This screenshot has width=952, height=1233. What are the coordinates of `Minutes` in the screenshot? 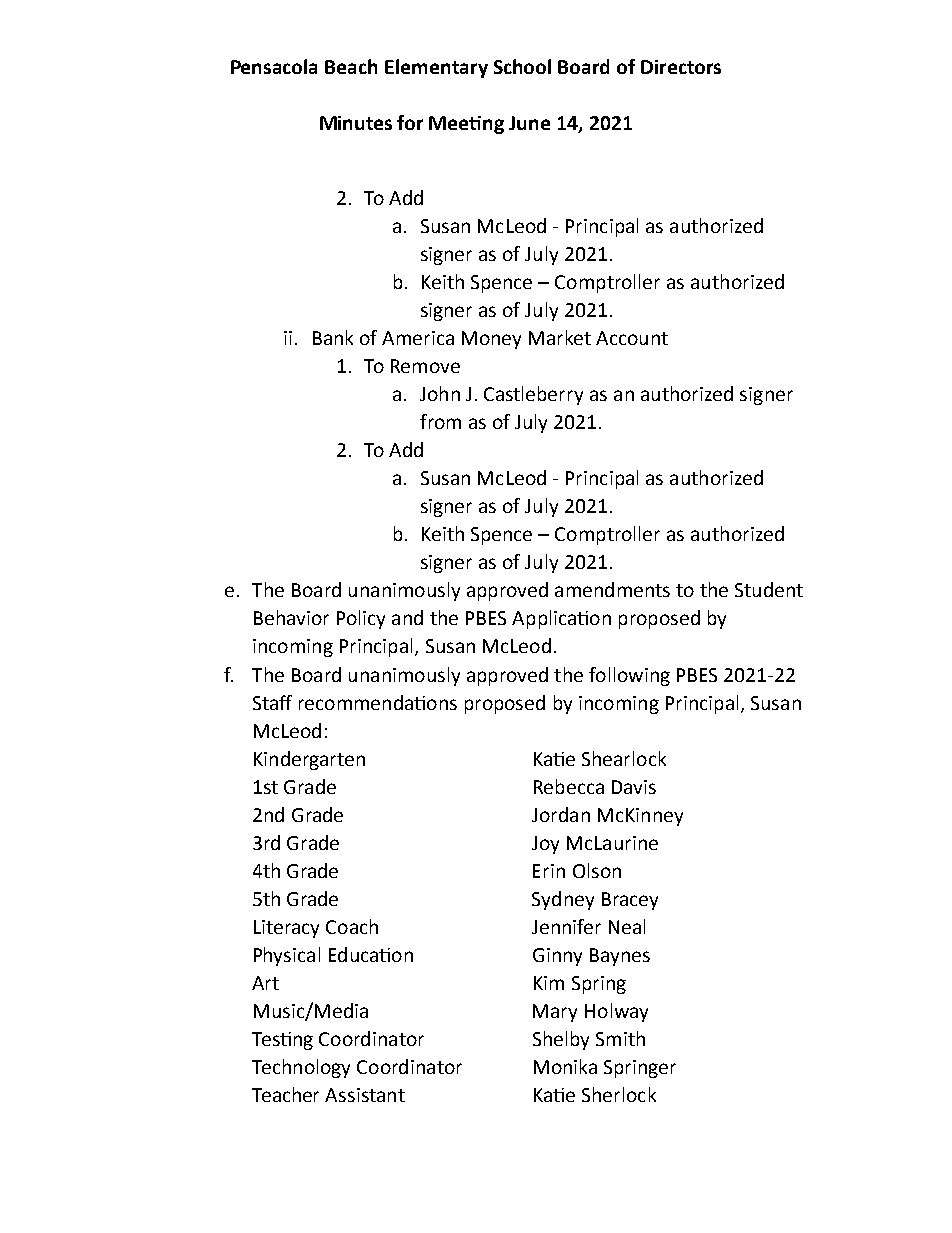 It's located at (356, 123).
